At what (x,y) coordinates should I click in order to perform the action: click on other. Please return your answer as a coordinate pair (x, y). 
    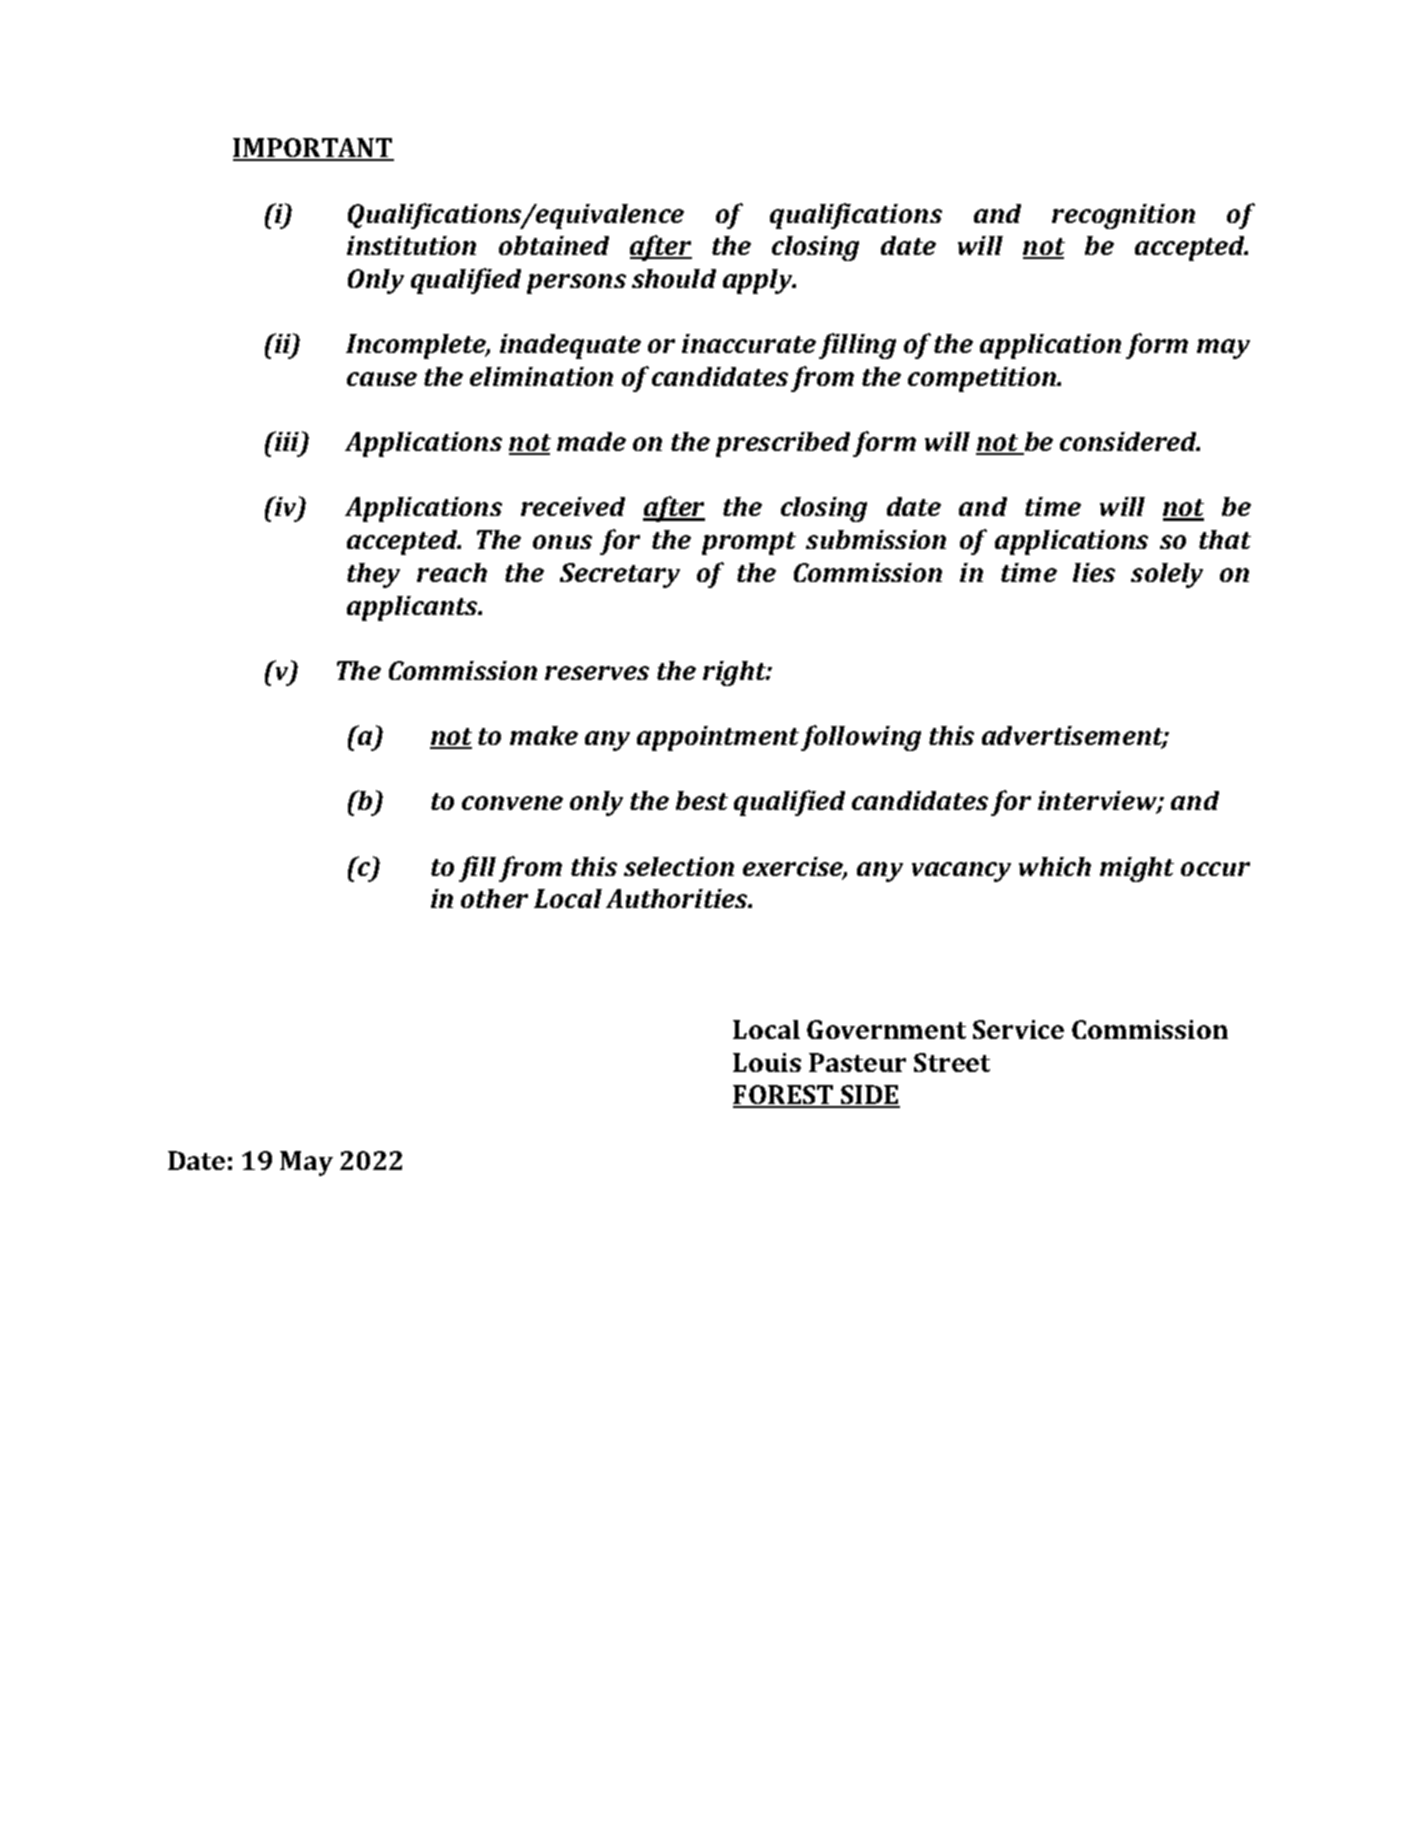
    Looking at the image, I should click on (494, 898).
